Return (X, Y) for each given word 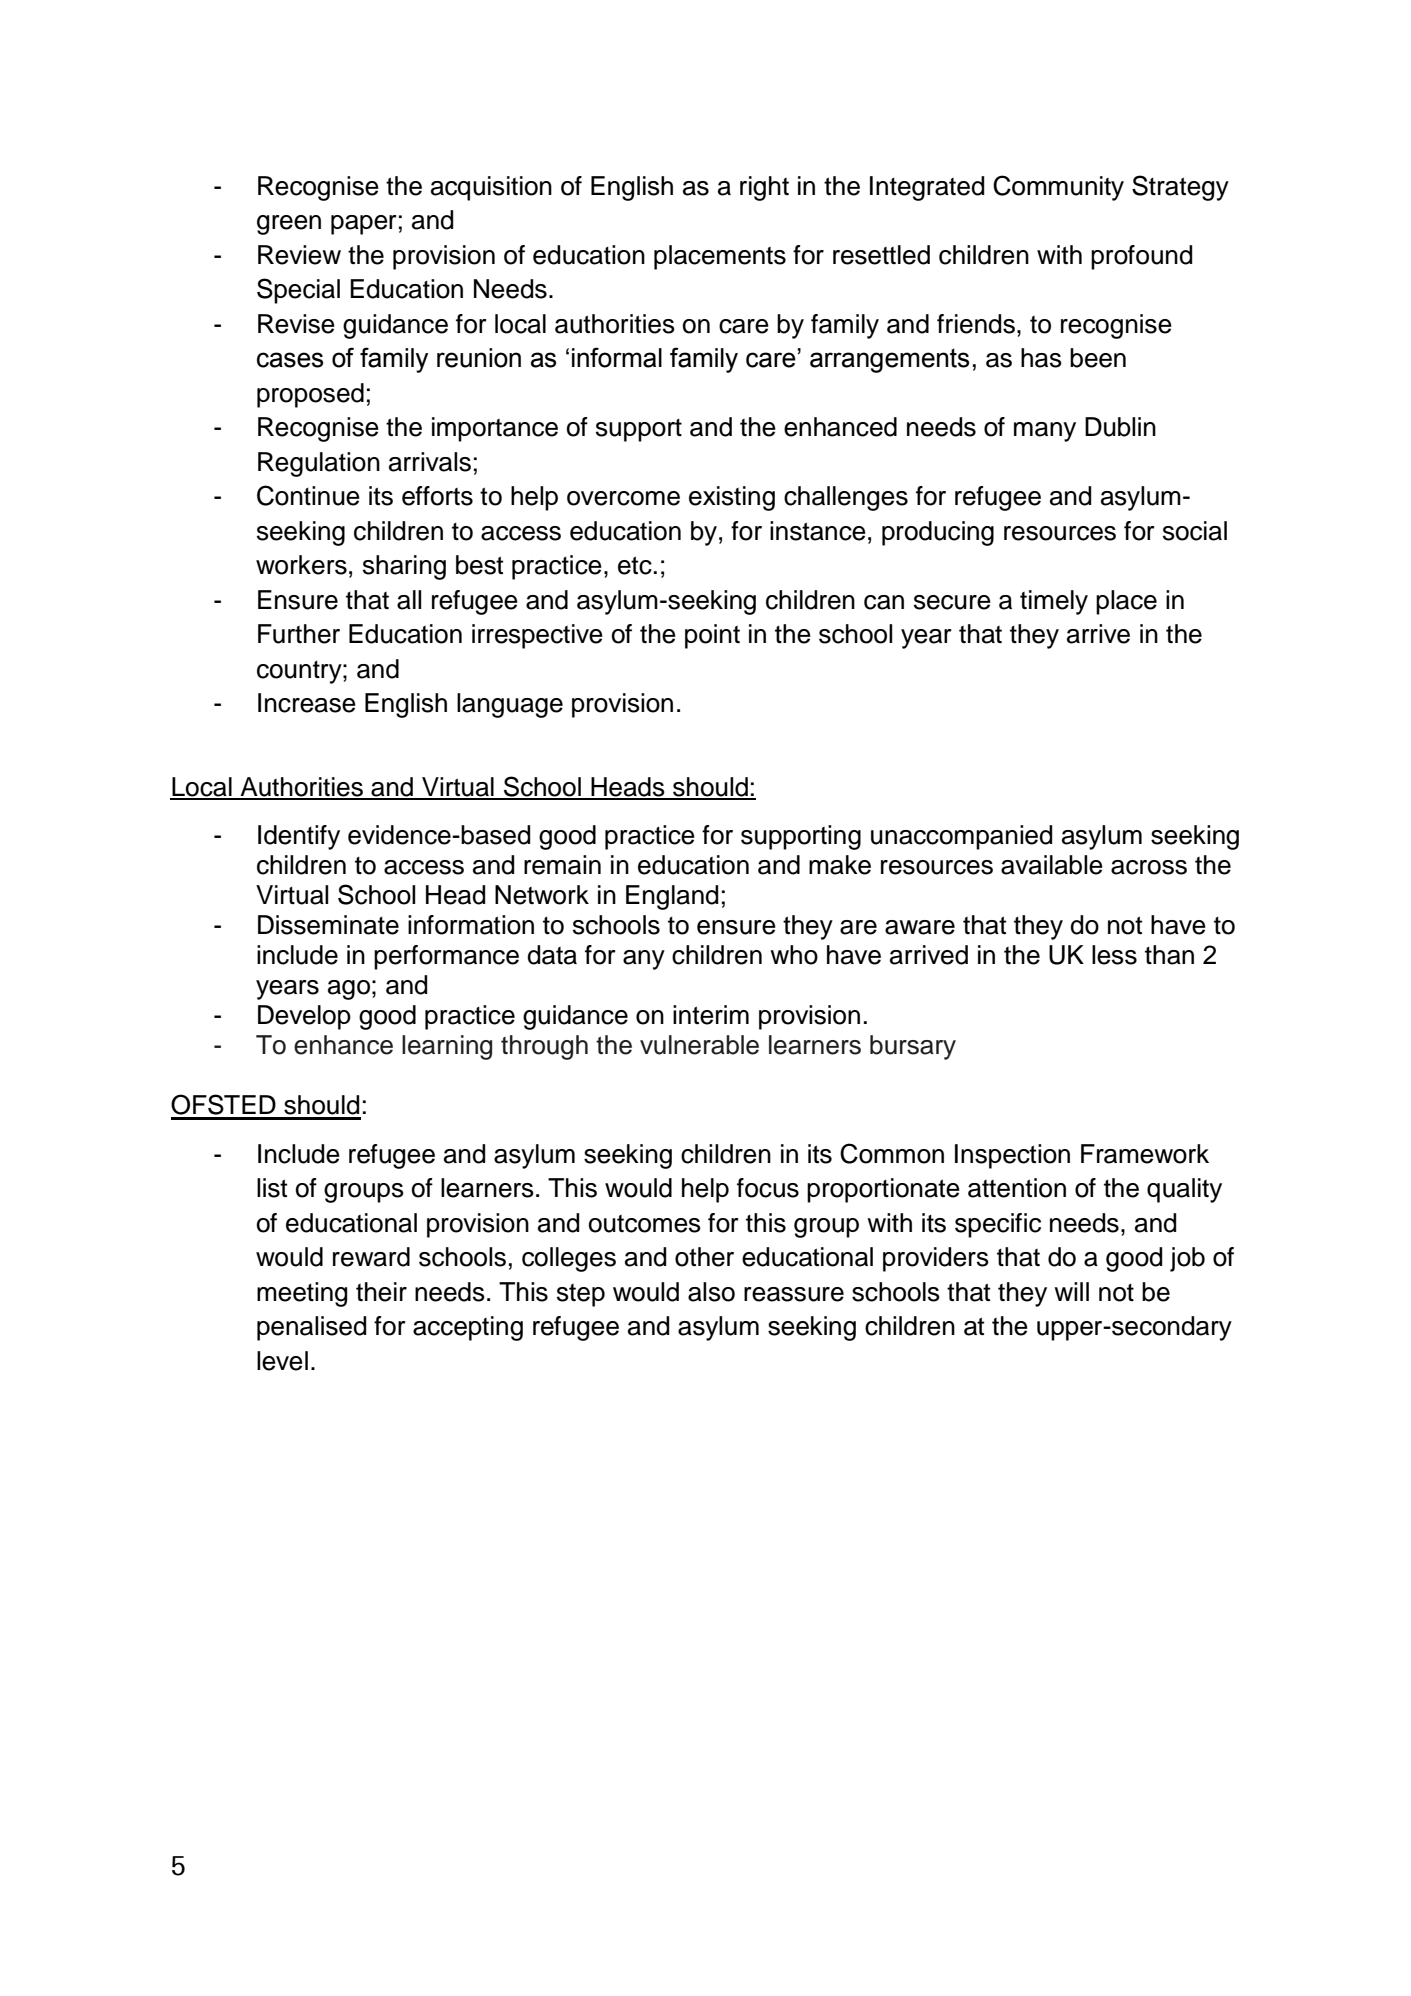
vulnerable (699, 1045)
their (381, 1292)
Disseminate (328, 925)
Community (1058, 188)
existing (732, 498)
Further (299, 634)
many (1045, 432)
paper (364, 225)
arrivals (430, 462)
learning (447, 1047)
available (1052, 865)
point (712, 636)
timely (1054, 602)
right (764, 188)
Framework (1145, 1154)
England (672, 897)
